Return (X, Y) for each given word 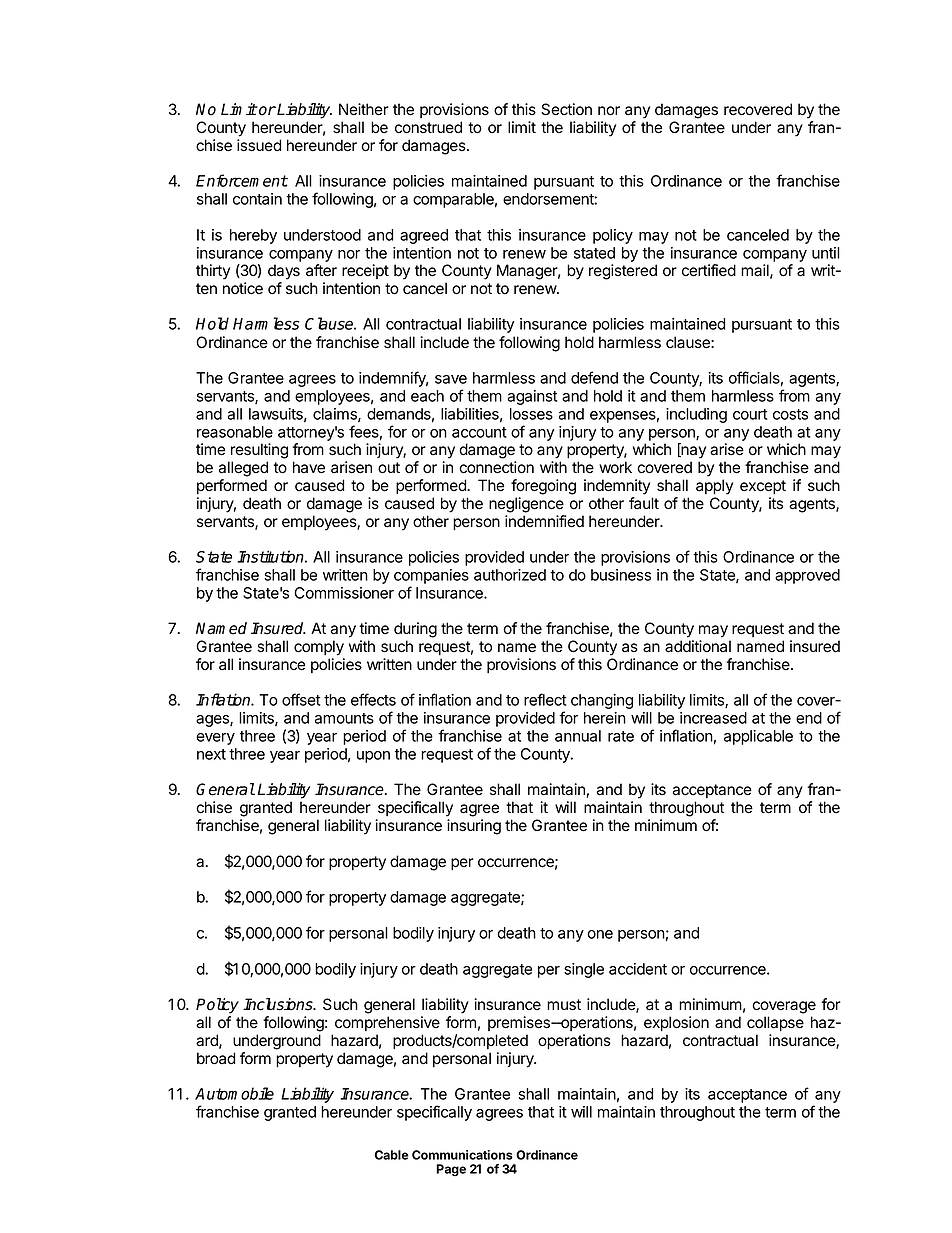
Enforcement (242, 180)
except (763, 487)
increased (713, 718)
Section (566, 109)
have (309, 467)
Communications (462, 1155)
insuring (474, 827)
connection (496, 467)
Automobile (234, 1093)
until (826, 253)
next (211, 754)
